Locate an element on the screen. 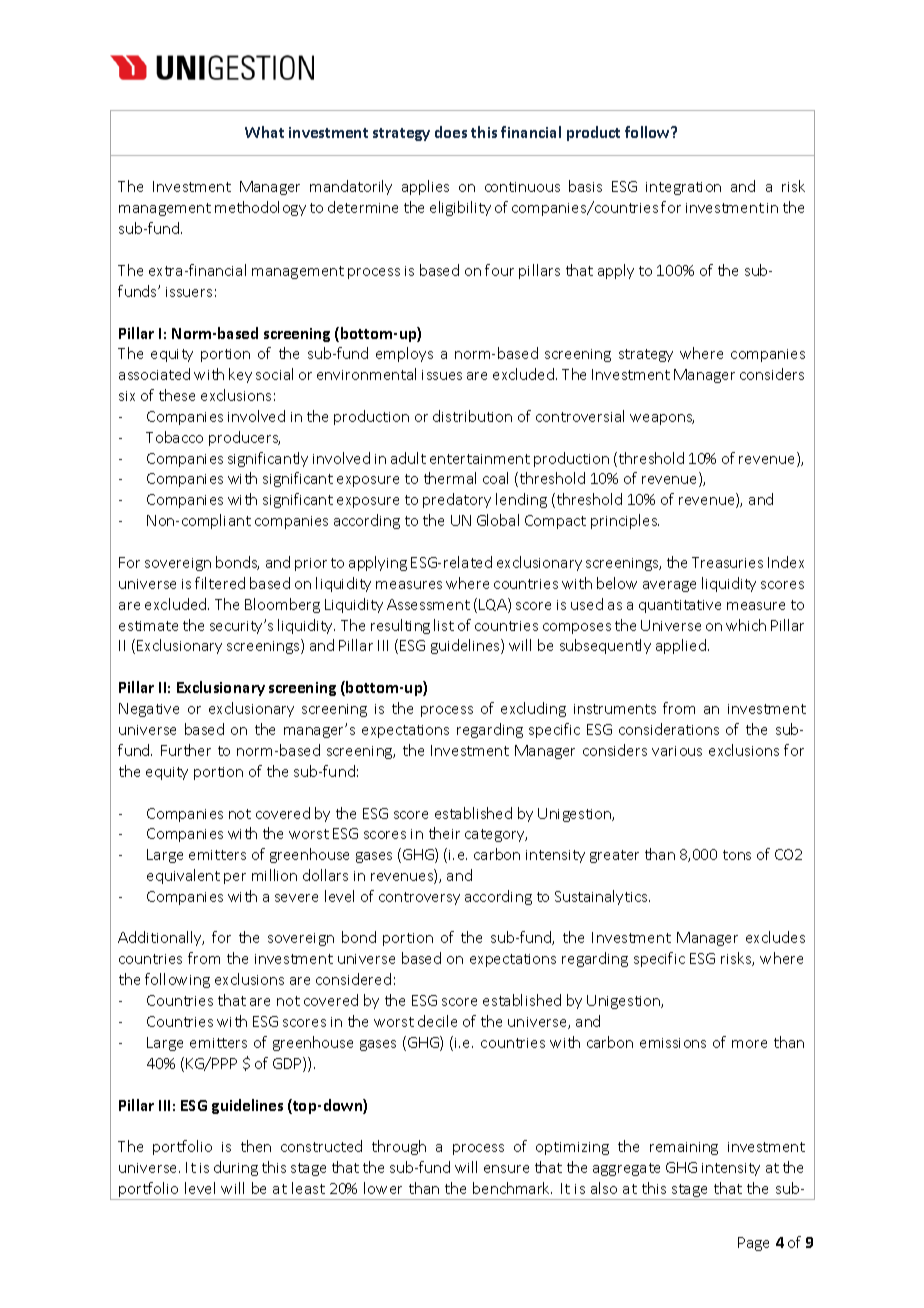 This screenshot has height=1308, width=924. Treasuries is located at coordinates (727, 562).
